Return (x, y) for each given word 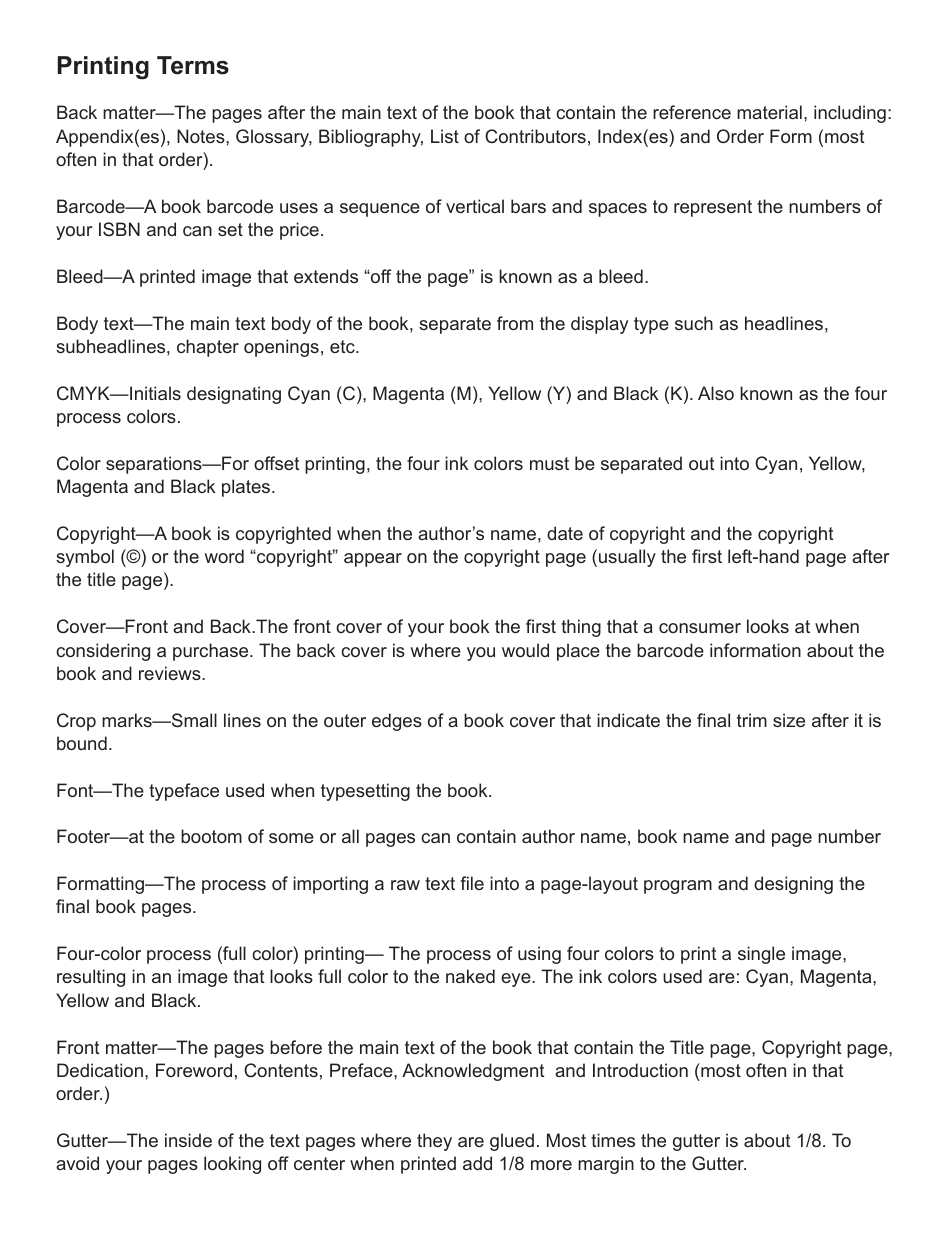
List (445, 136)
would (525, 650)
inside (188, 1140)
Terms (193, 65)
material (769, 112)
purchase (212, 652)
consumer (700, 628)
